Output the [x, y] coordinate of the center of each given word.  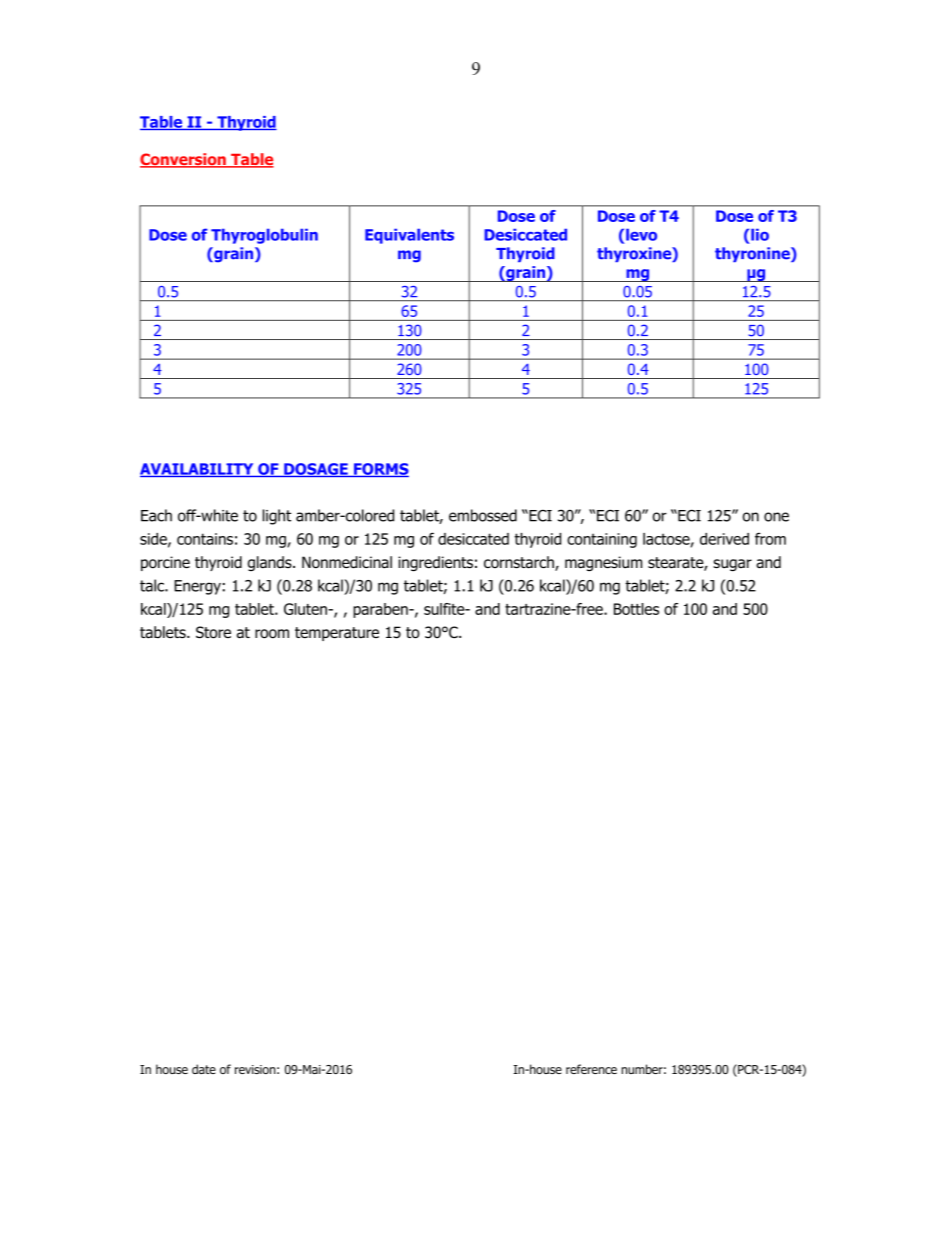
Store [213, 632]
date [204, 1069]
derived [724, 539]
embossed [483, 515]
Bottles [636, 609]
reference [591, 1069]
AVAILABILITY [198, 470]
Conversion [184, 160]
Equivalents [409, 236]
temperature [337, 634]
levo [641, 235]
